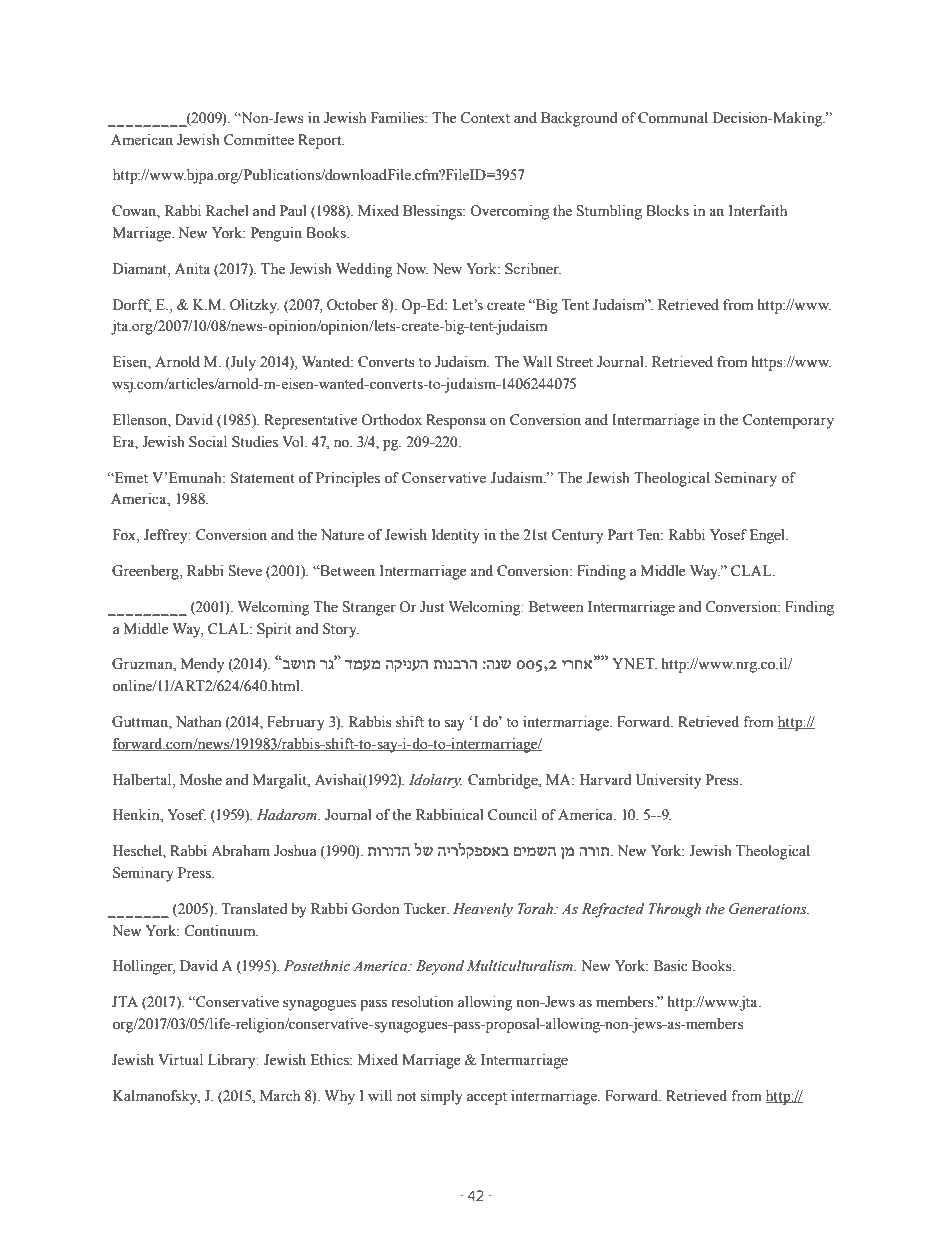 The height and width of the screenshot is (1233, 952). Describe the element at coordinates (768, 536) in the screenshot. I see `Engel` at that location.
